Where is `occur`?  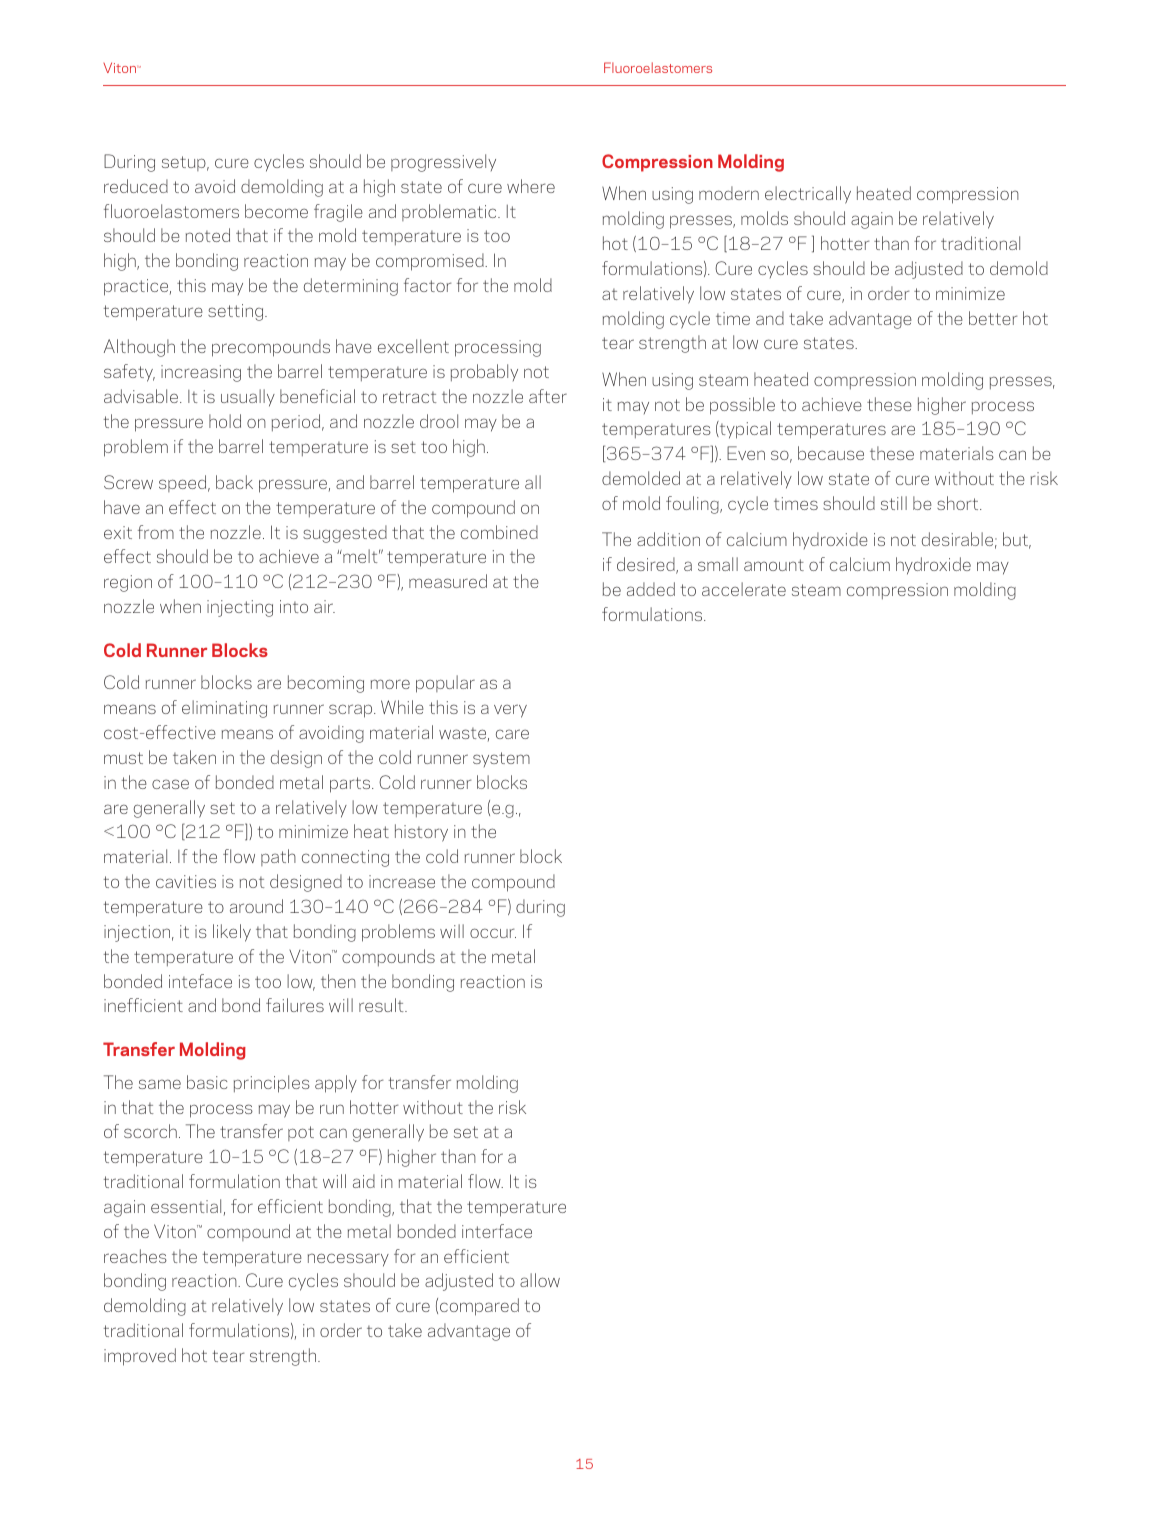
occur is located at coordinates (493, 933).
